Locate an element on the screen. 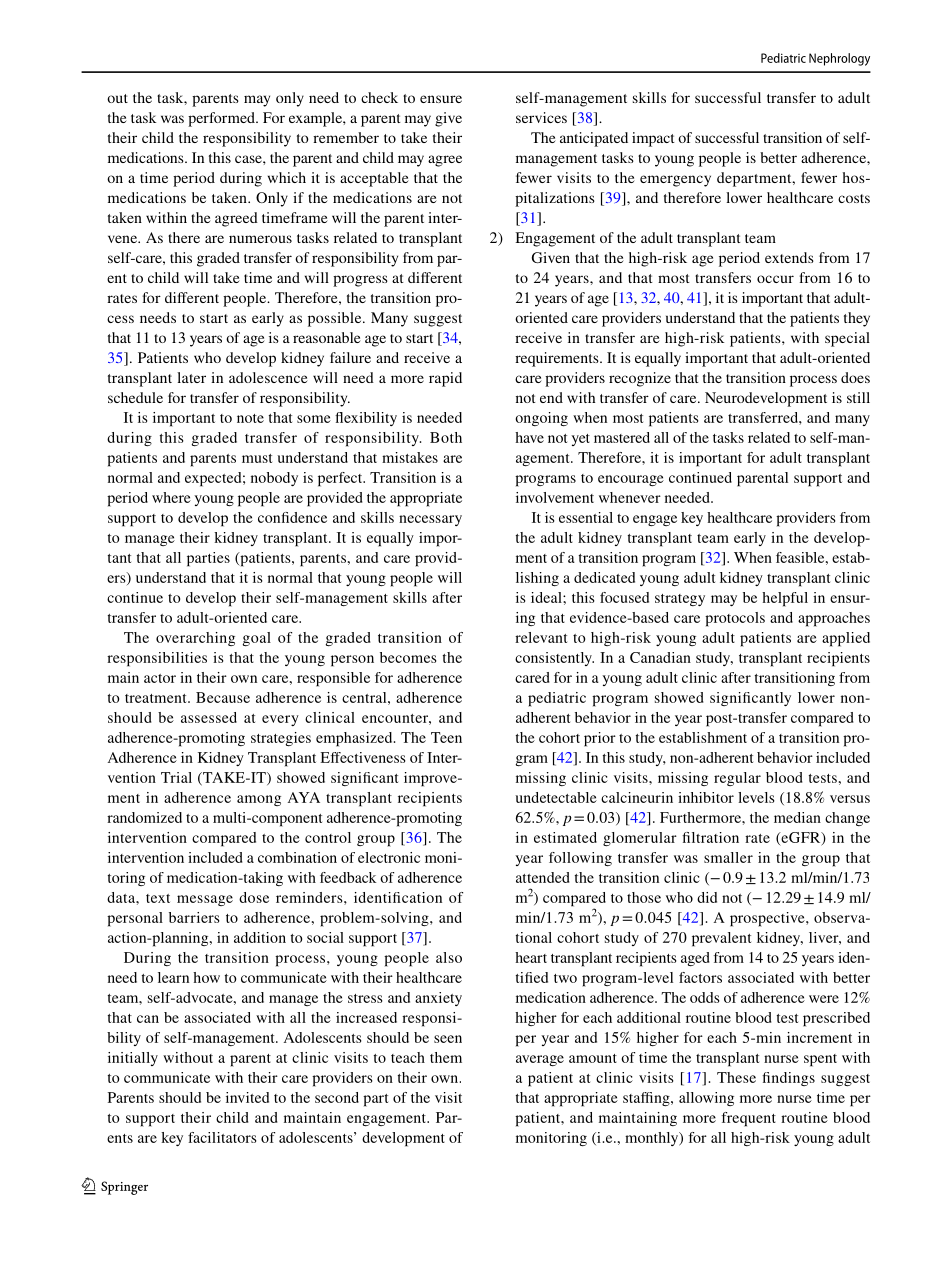  Nephrology is located at coordinates (839, 59).
